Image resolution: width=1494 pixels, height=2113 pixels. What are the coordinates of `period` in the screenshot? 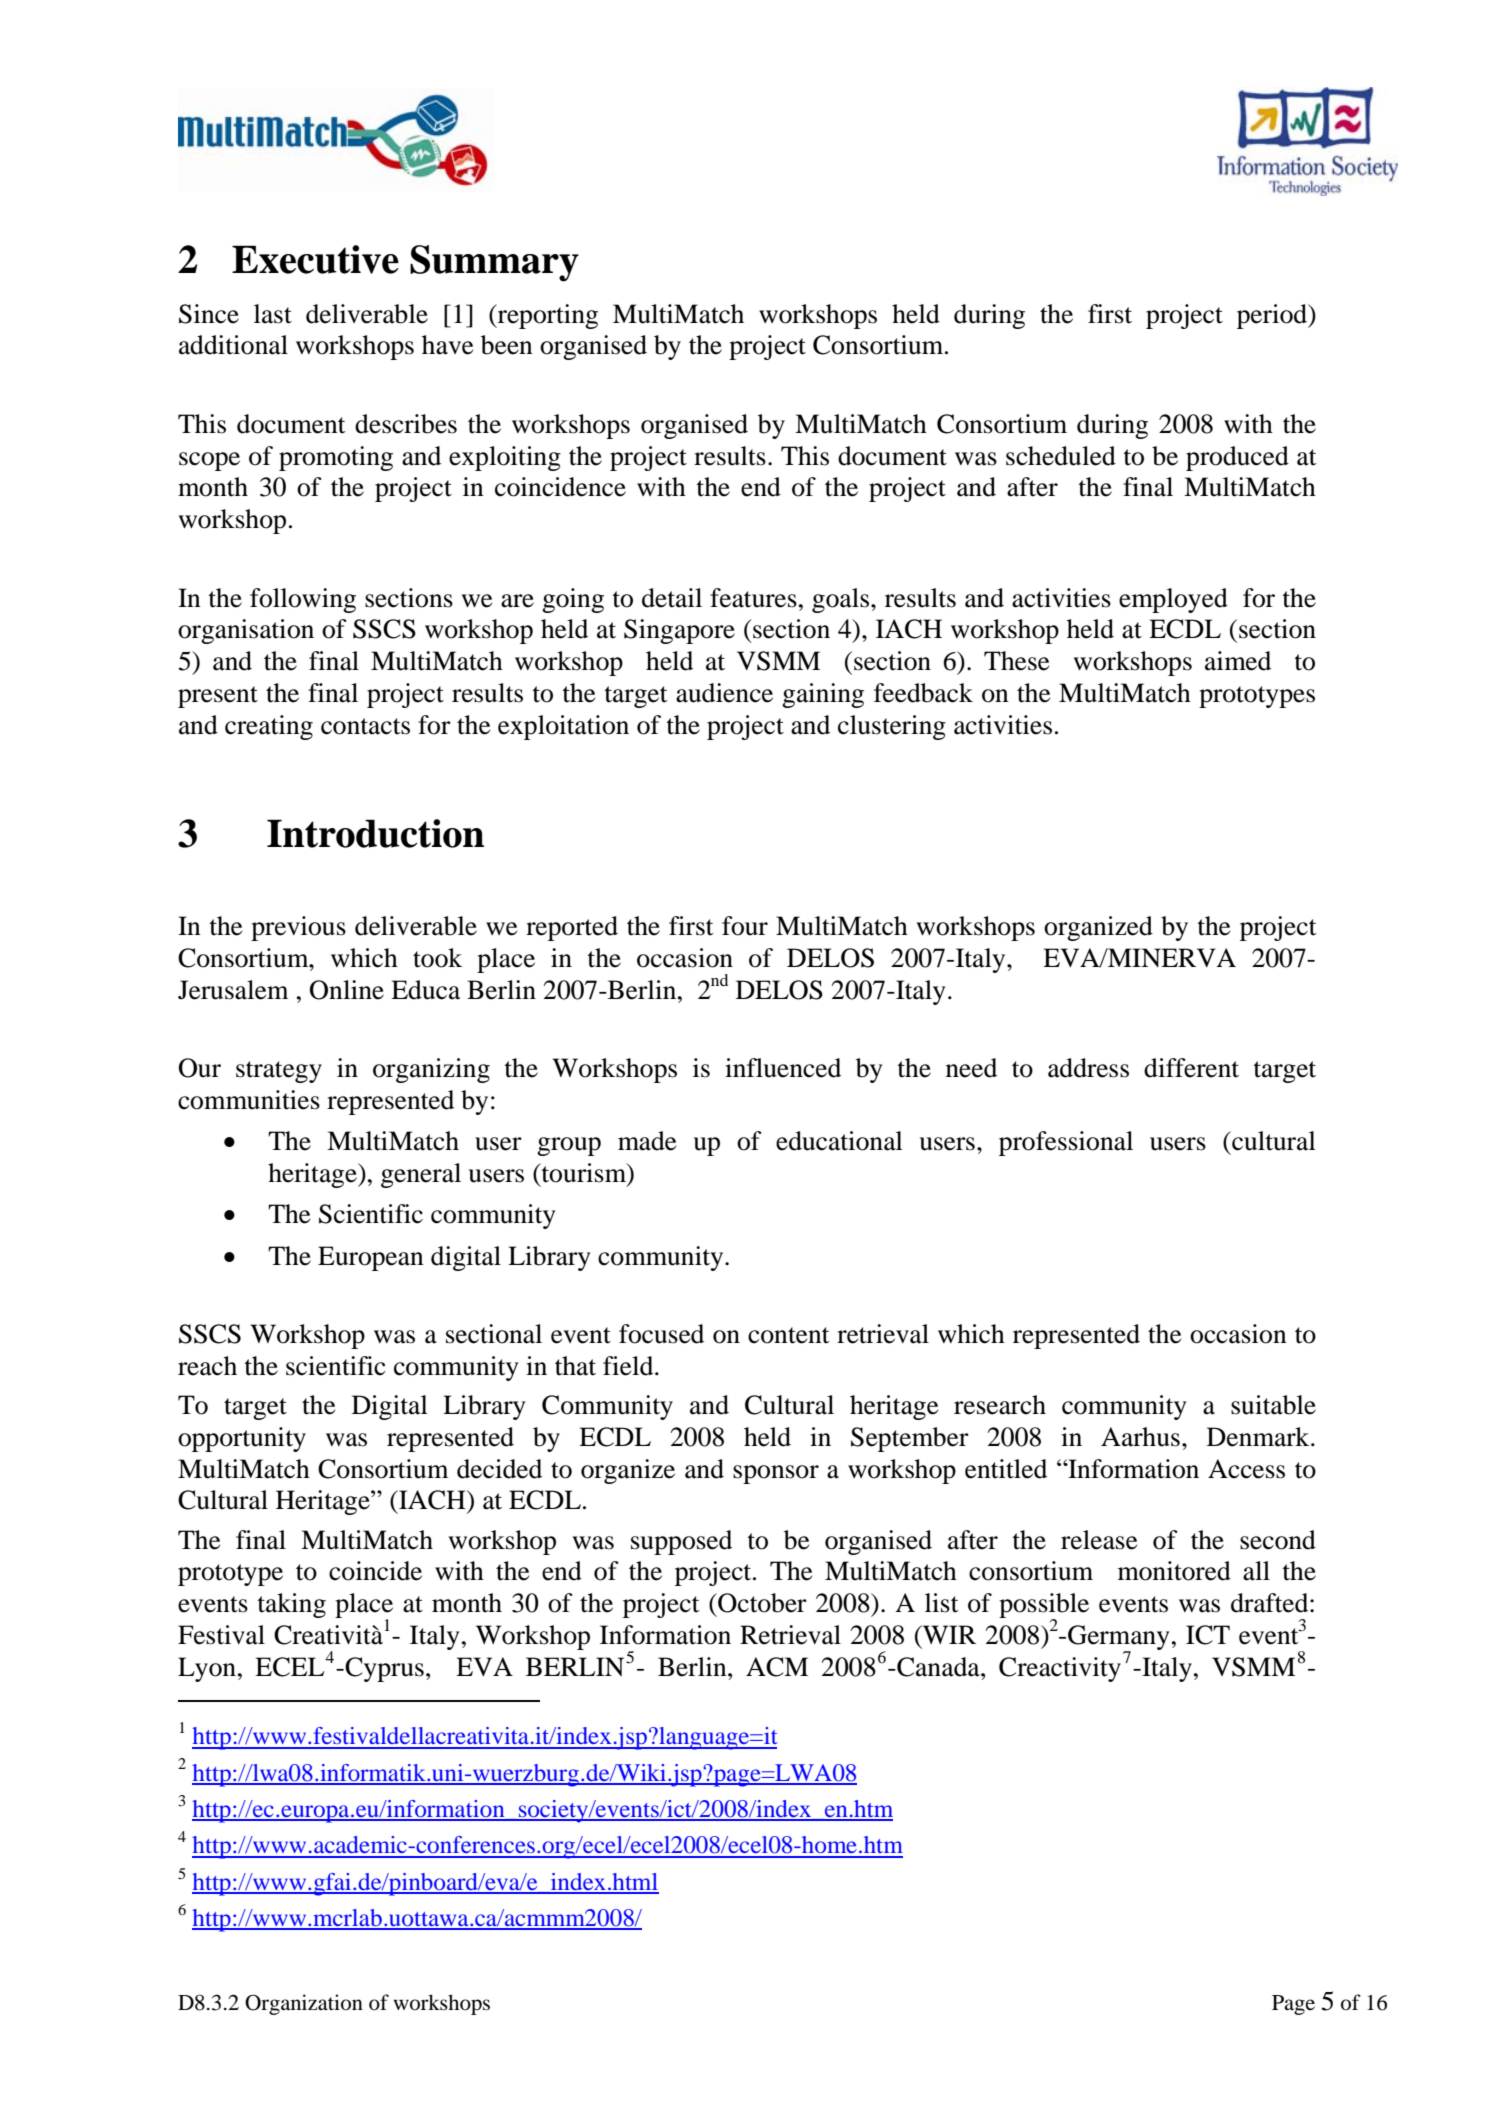 It's located at (1273, 316).
